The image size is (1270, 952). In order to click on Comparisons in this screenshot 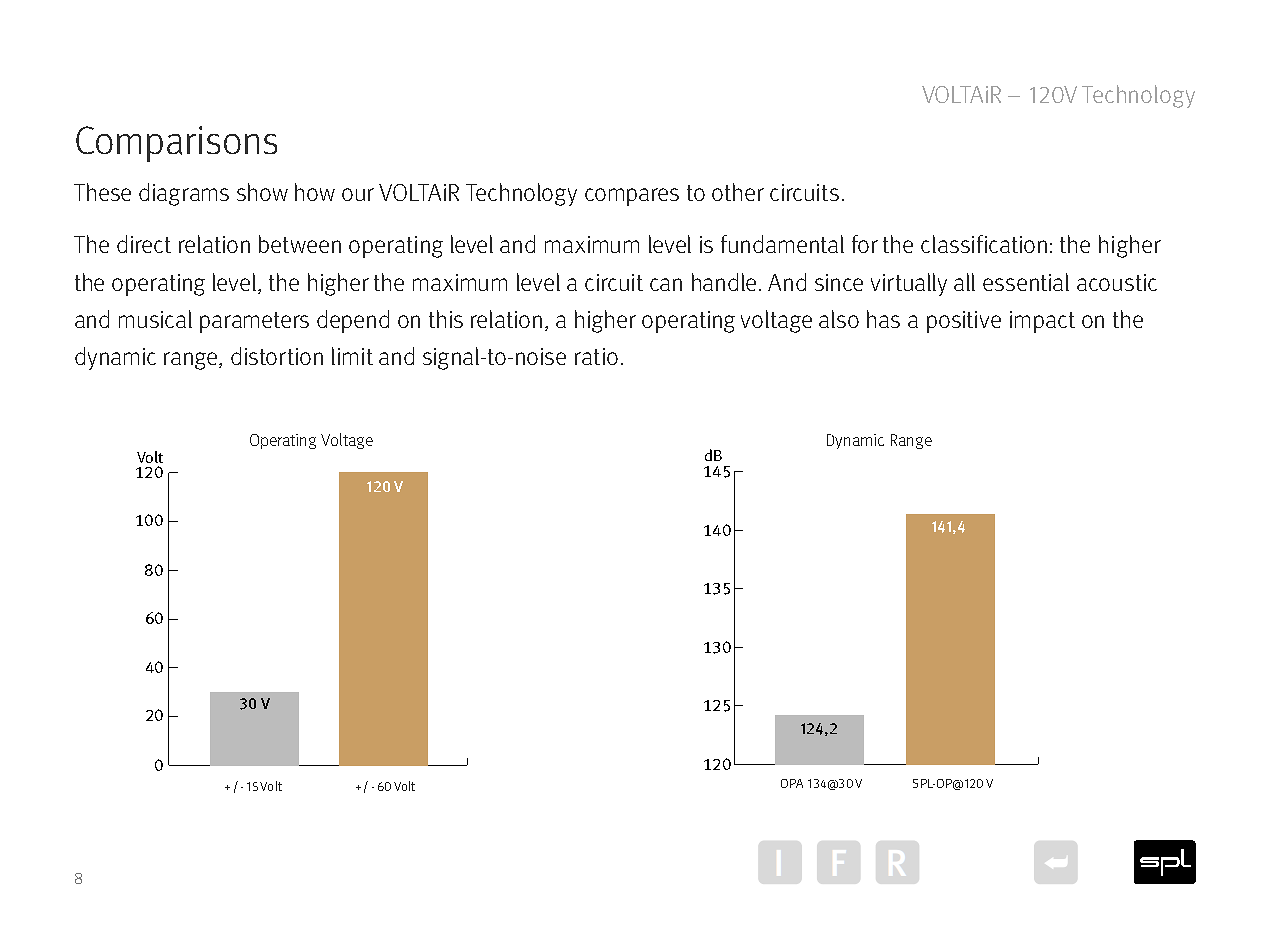, I will do `click(176, 144)`.
